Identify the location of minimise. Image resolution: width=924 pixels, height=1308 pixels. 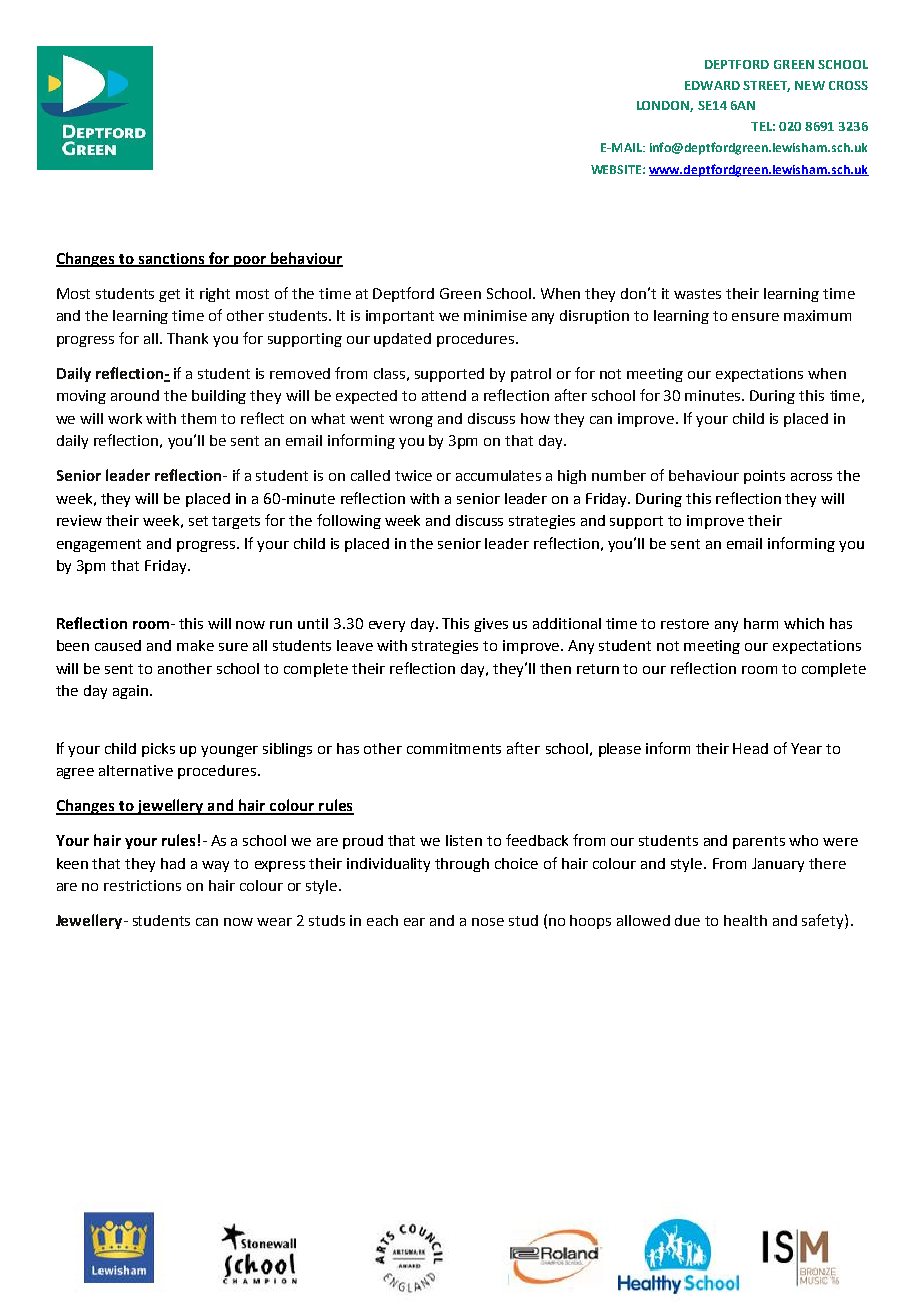
(495, 315).
